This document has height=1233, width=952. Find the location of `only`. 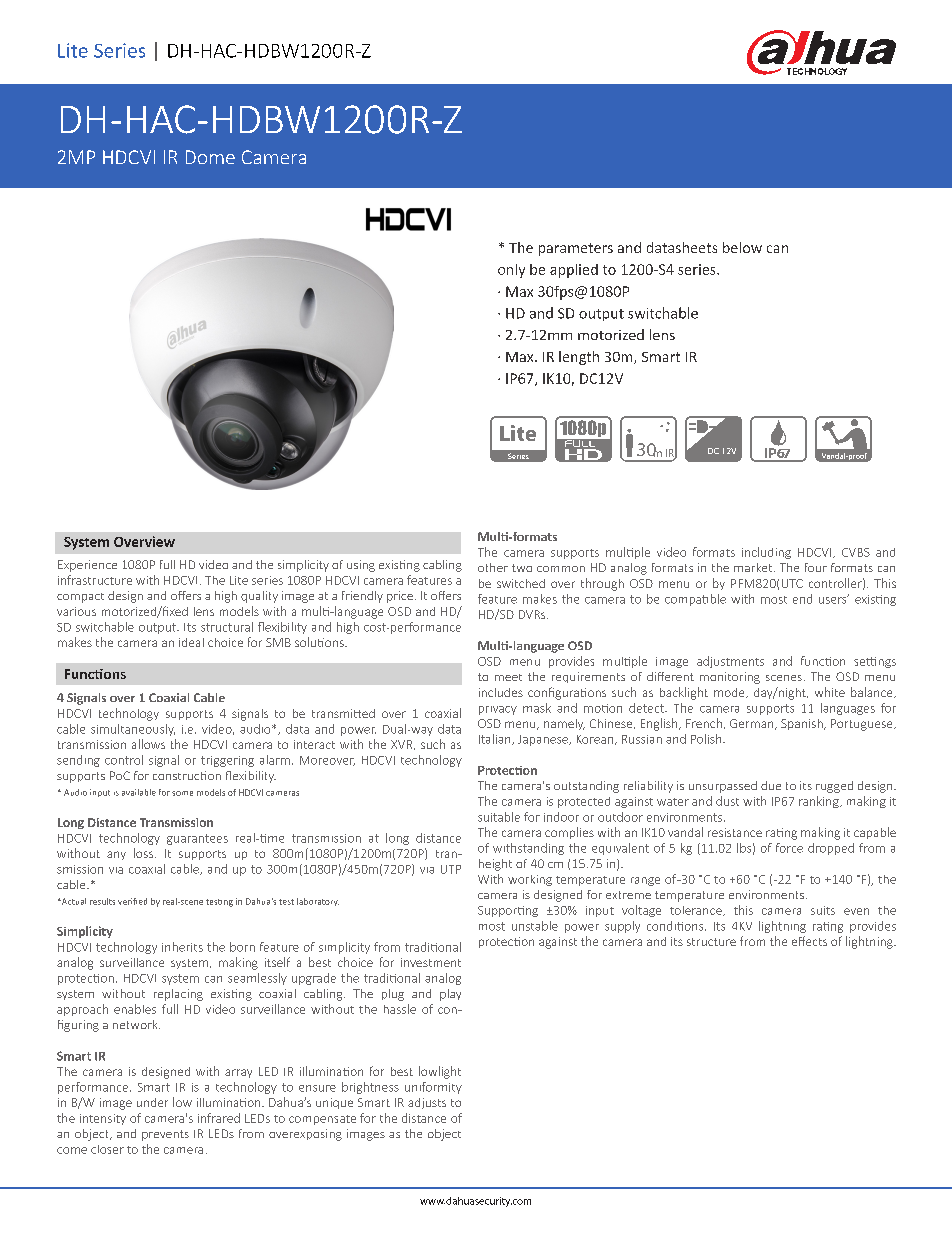

only is located at coordinates (511, 271).
